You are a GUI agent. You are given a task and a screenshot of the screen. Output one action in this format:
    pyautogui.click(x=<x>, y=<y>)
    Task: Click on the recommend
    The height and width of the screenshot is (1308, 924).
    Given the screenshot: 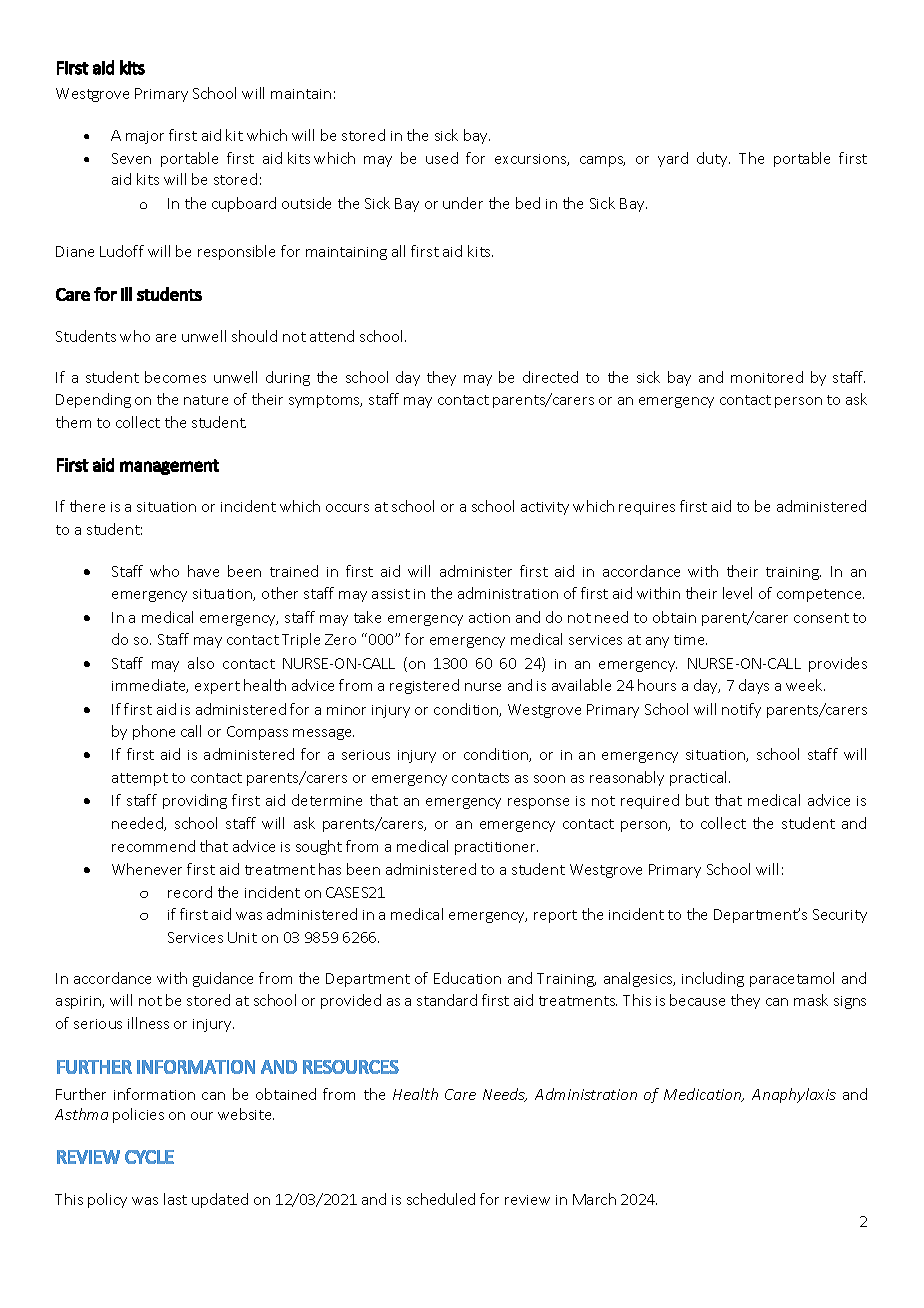 What is the action you would take?
    pyautogui.click(x=153, y=846)
